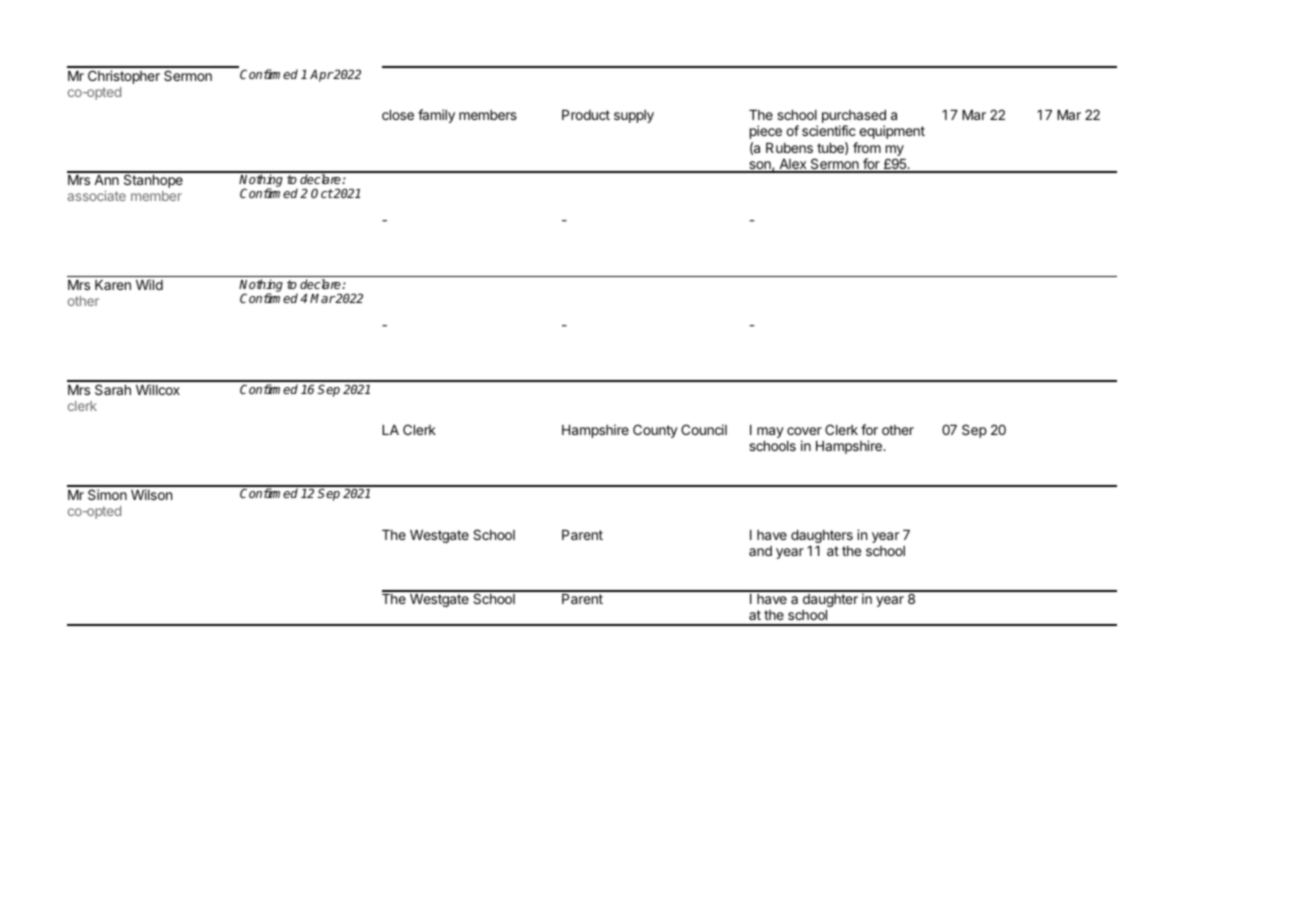  I want to click on County, so click(655, 431).
